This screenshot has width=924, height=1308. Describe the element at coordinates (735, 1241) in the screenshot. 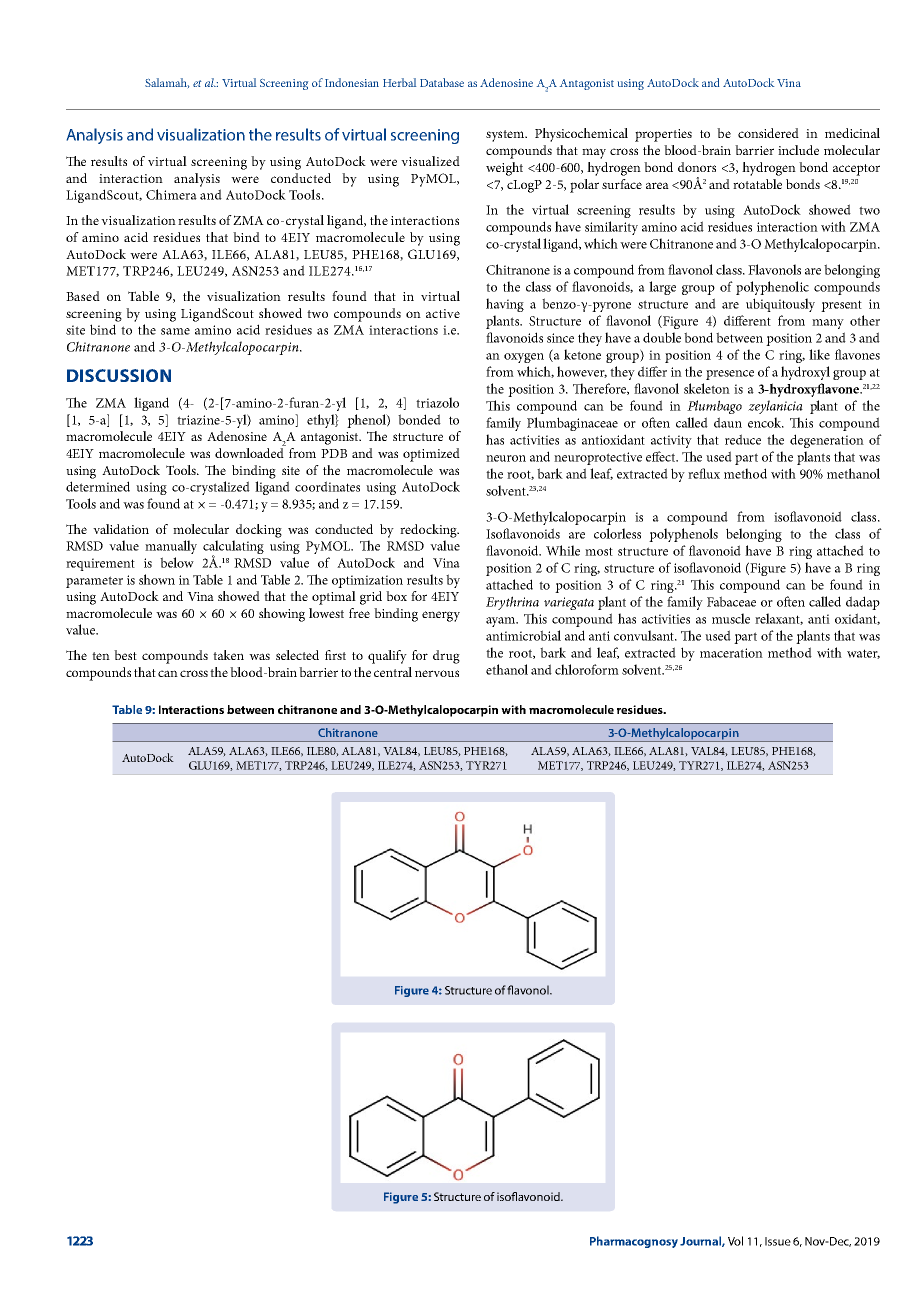

I see `Vol` at that location.
